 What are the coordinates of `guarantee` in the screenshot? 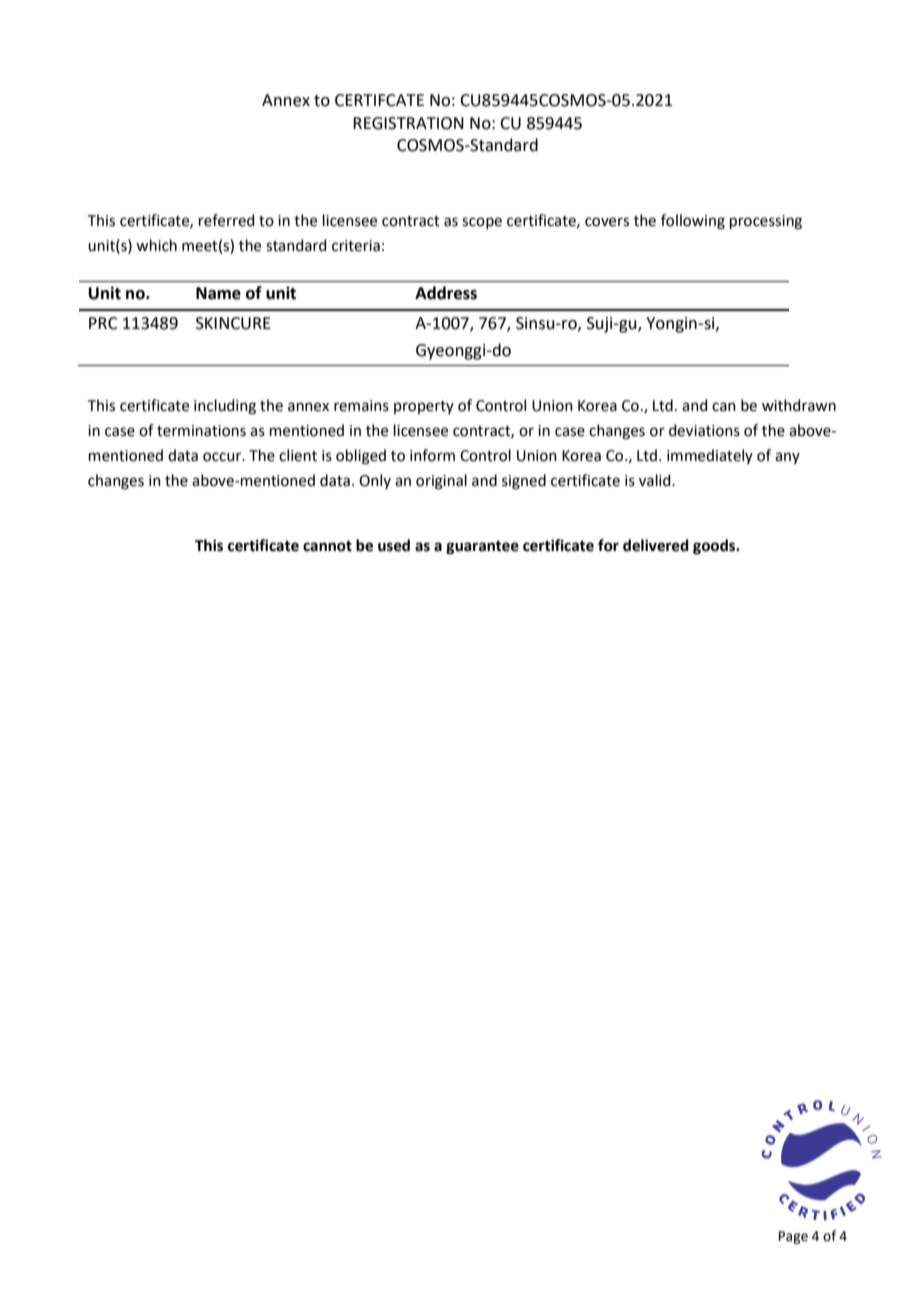 It's located at (482, 548).
